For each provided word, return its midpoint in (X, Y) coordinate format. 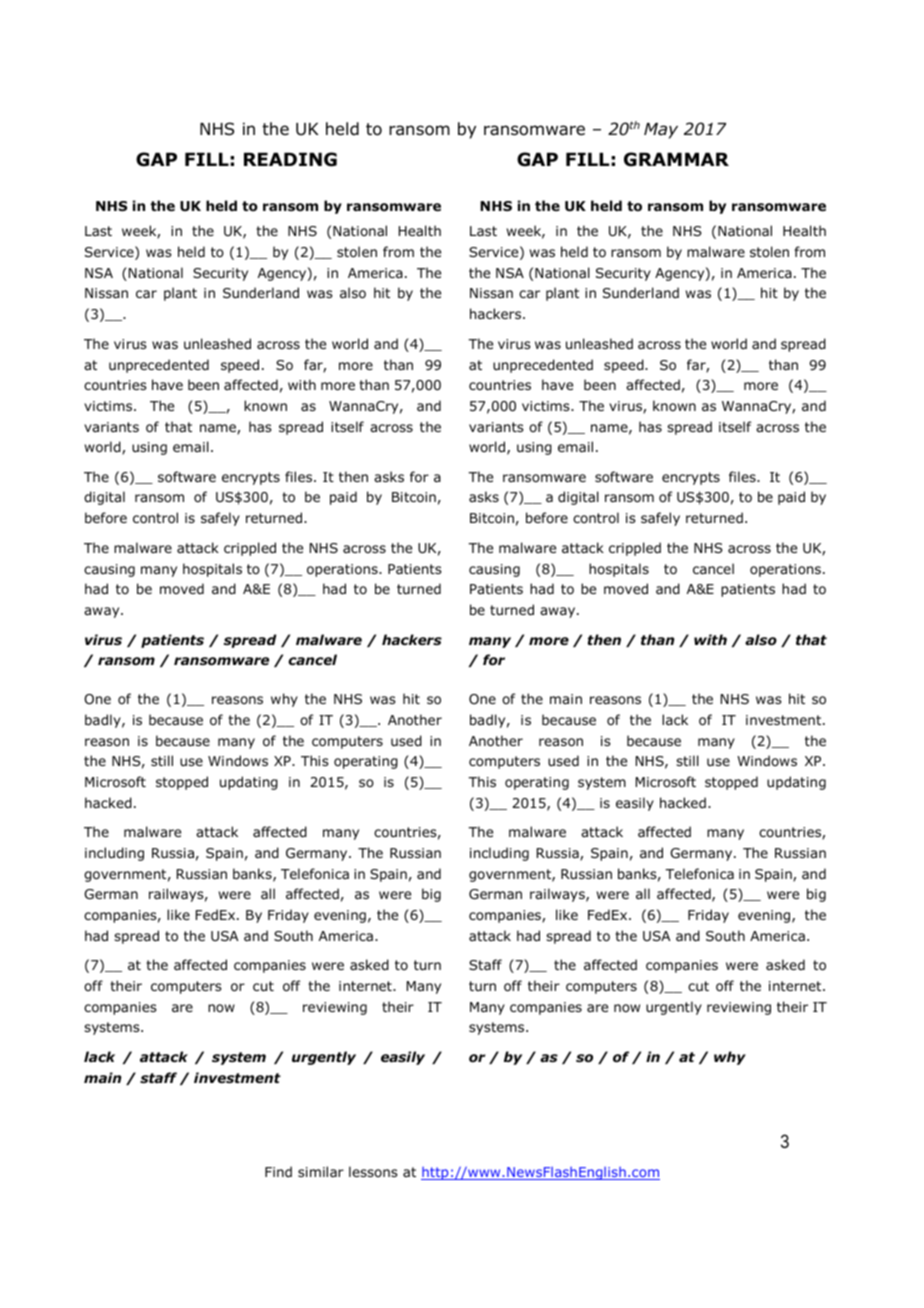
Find (278, 1171)
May (661, 131)
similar (321, 1171)
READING (290, 159)
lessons (373, 1171)
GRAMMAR (676, 159)
